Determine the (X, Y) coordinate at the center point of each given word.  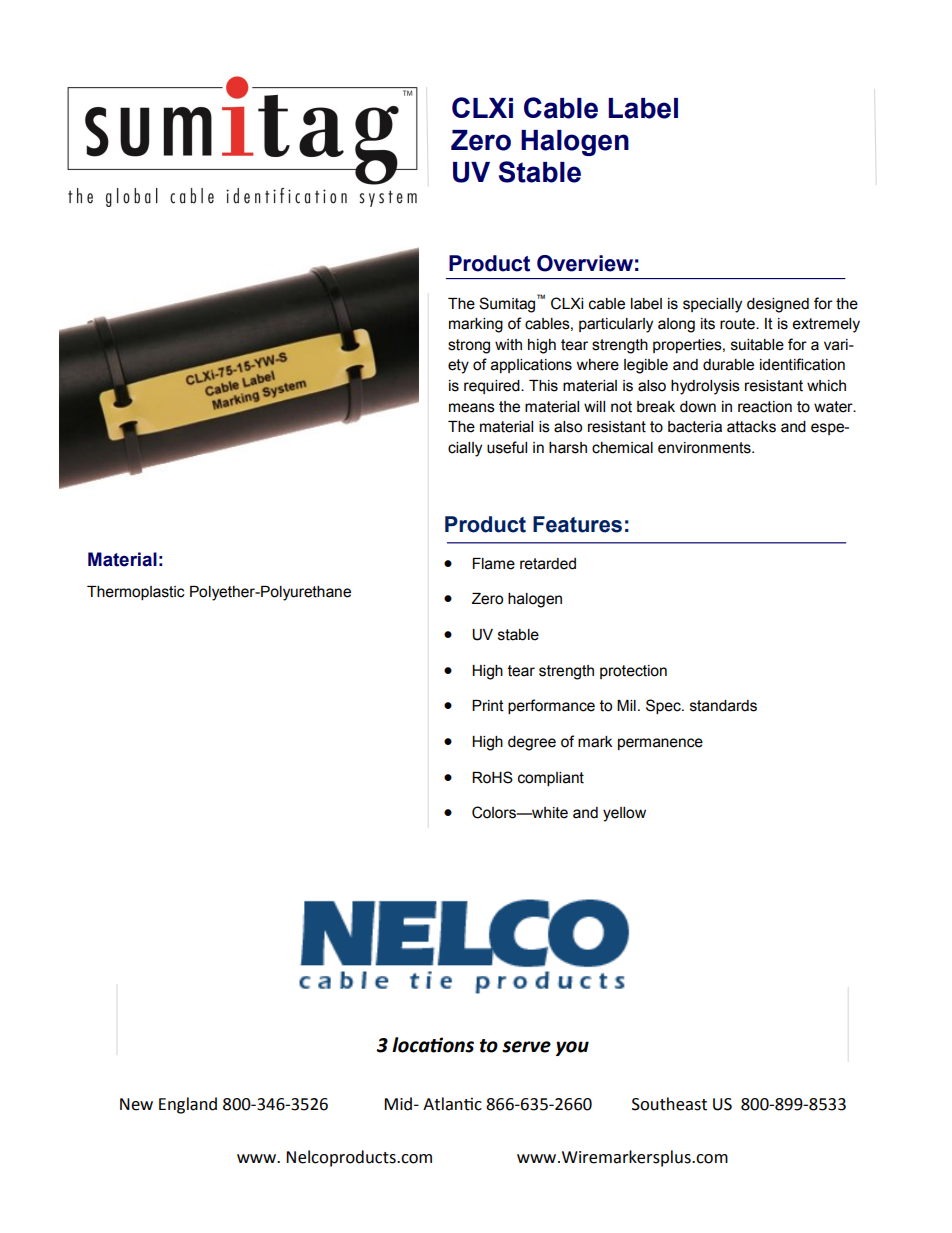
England (188, 1105)
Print (488, 706)
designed (778, 305)
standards (723, 706)
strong (469, 346)
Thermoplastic (136, 593)
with (508, 345)
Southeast (669, 1104)
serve (526, 1047)
